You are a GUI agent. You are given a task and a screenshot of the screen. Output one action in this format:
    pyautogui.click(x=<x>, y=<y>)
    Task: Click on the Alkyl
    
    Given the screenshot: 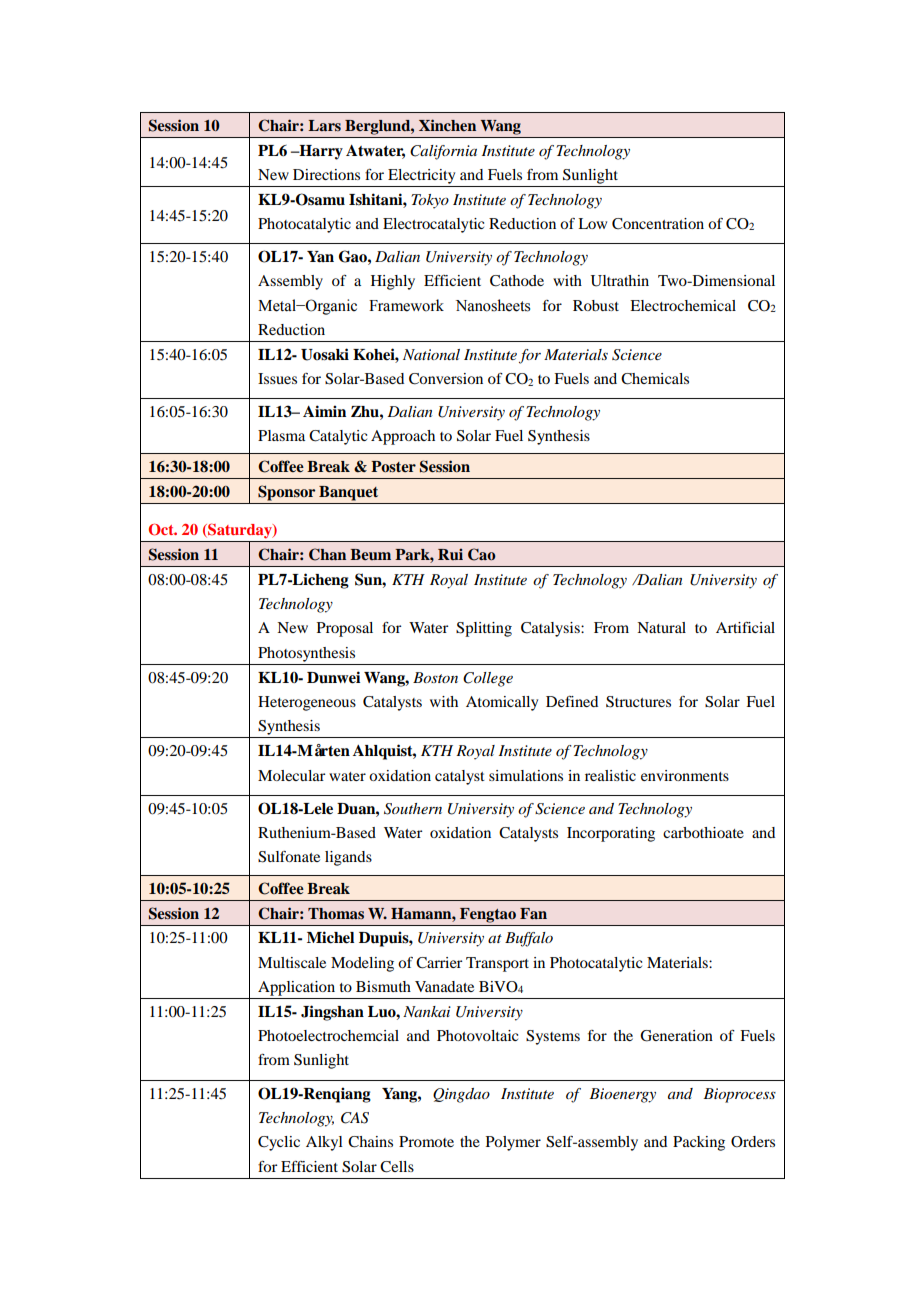 What is the action you would take?
    pyautogui.click(x=324, y=1143)
